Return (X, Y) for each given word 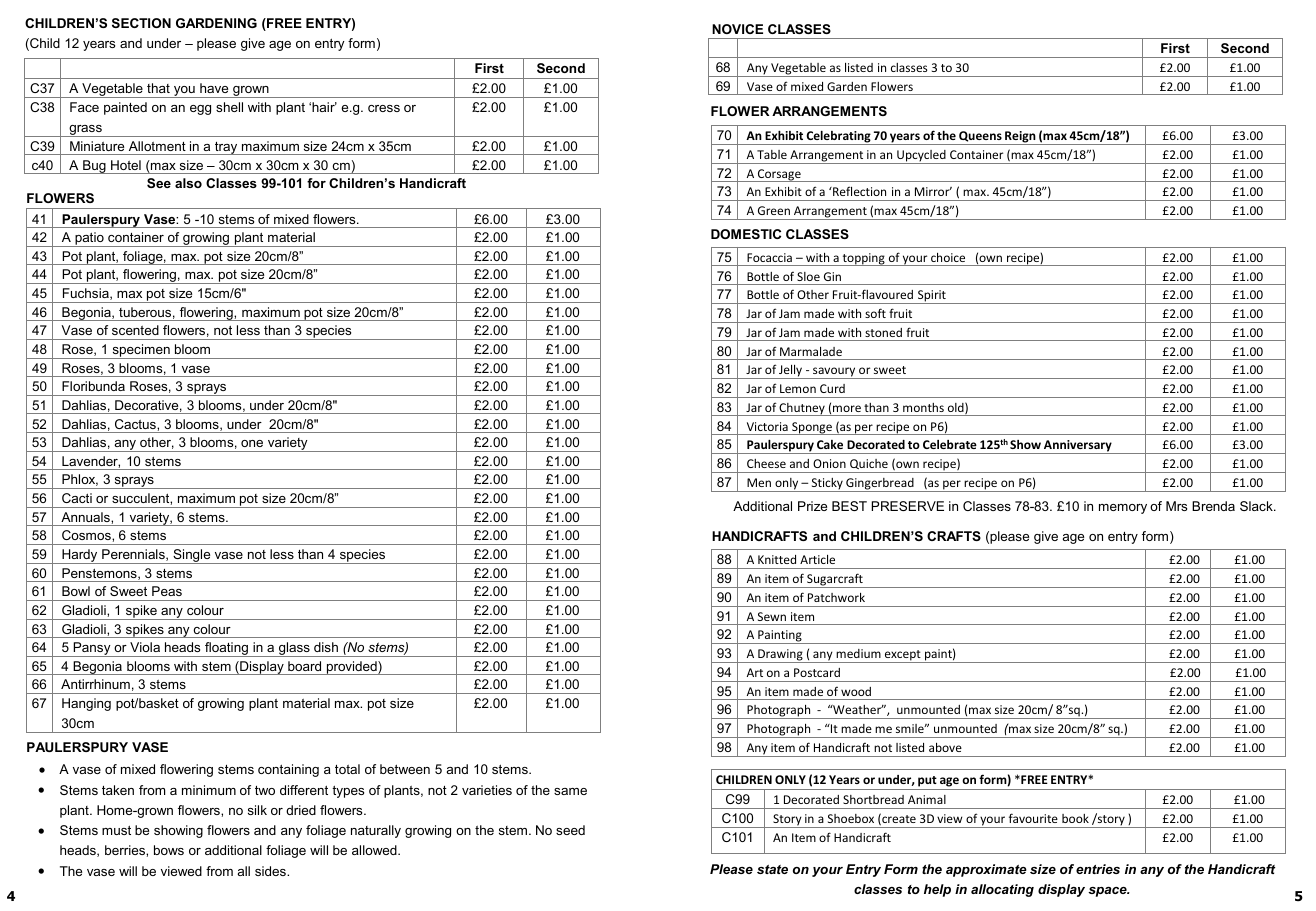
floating (226, 649)
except (903, 656)
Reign (1020, 138)
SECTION (141, 23)
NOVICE (737, 29)
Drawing (780, 656)
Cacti (77, 498)
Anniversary (1078, 447)
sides (271, 871)
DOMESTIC (746, 234)
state (772, 869)
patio (89, 239)
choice (948, 257)
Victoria (767, 426)
